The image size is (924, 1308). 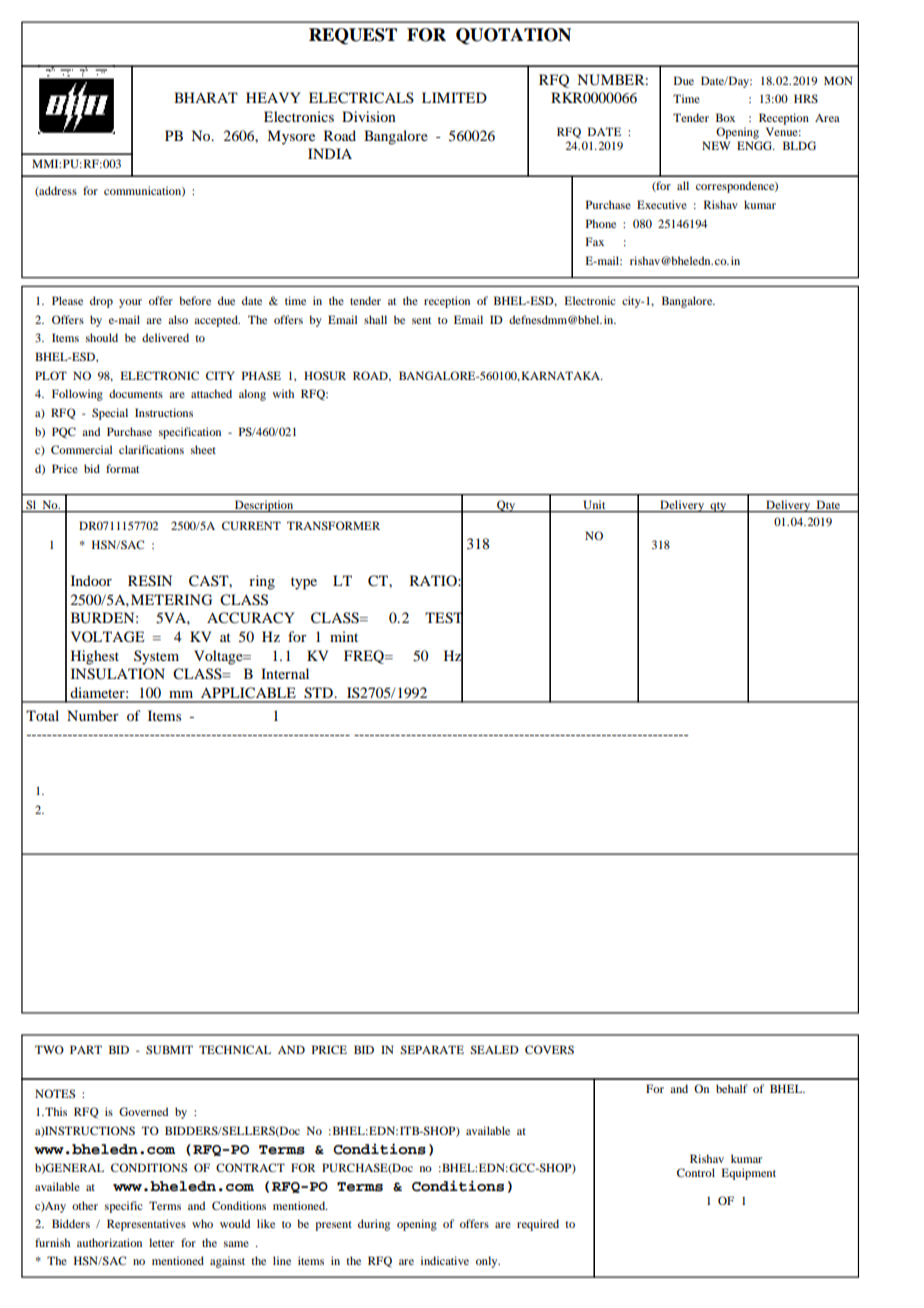 I want to click on LIMITED, so click(x=454, y=97).
